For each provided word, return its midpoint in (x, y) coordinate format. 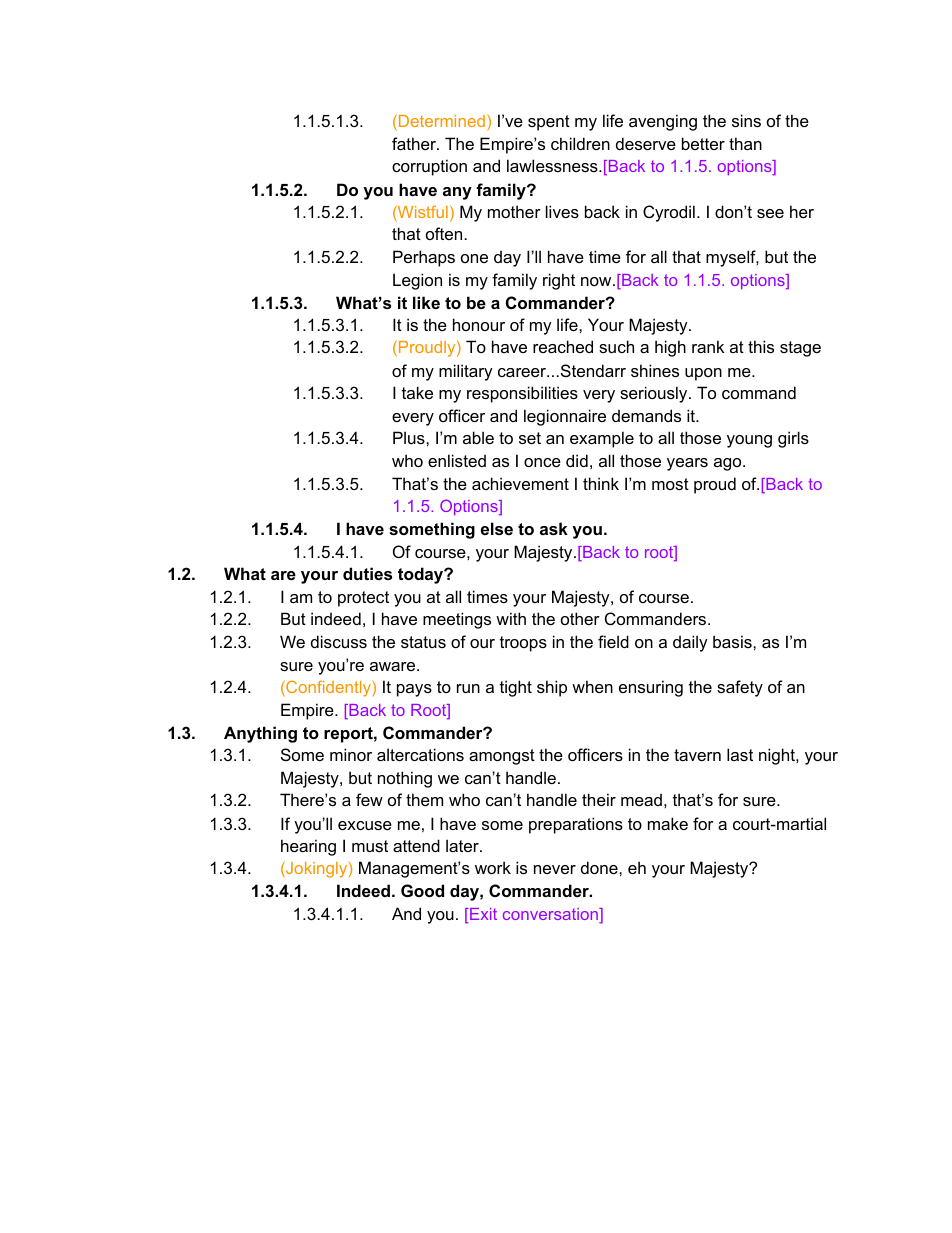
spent (549, 123)
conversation (551, 915)
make (668, 823)
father (415, 143)
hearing (308, 847)
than (745, 143)
